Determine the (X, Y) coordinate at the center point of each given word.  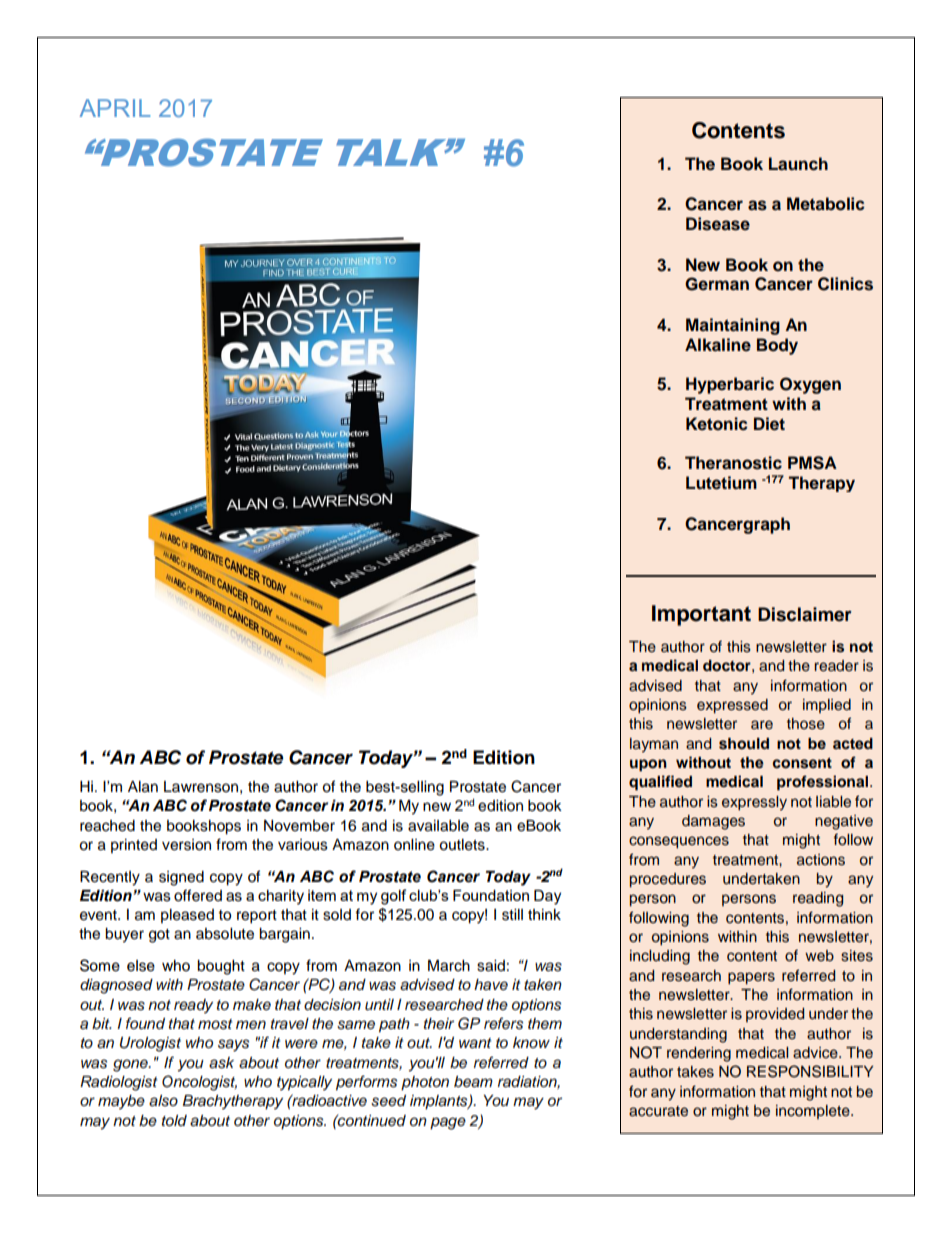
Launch (798, 164)
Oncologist (199, 1083)
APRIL (115, 108)
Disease (718, 224)
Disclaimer (805, 614)
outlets (463, 845)
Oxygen (810, 385)
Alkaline (718, 345)
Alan (143, 787)
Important (701, 615)
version (186, 845)
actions (821, 860)
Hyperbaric (730, 385)
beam (473, 1082)
